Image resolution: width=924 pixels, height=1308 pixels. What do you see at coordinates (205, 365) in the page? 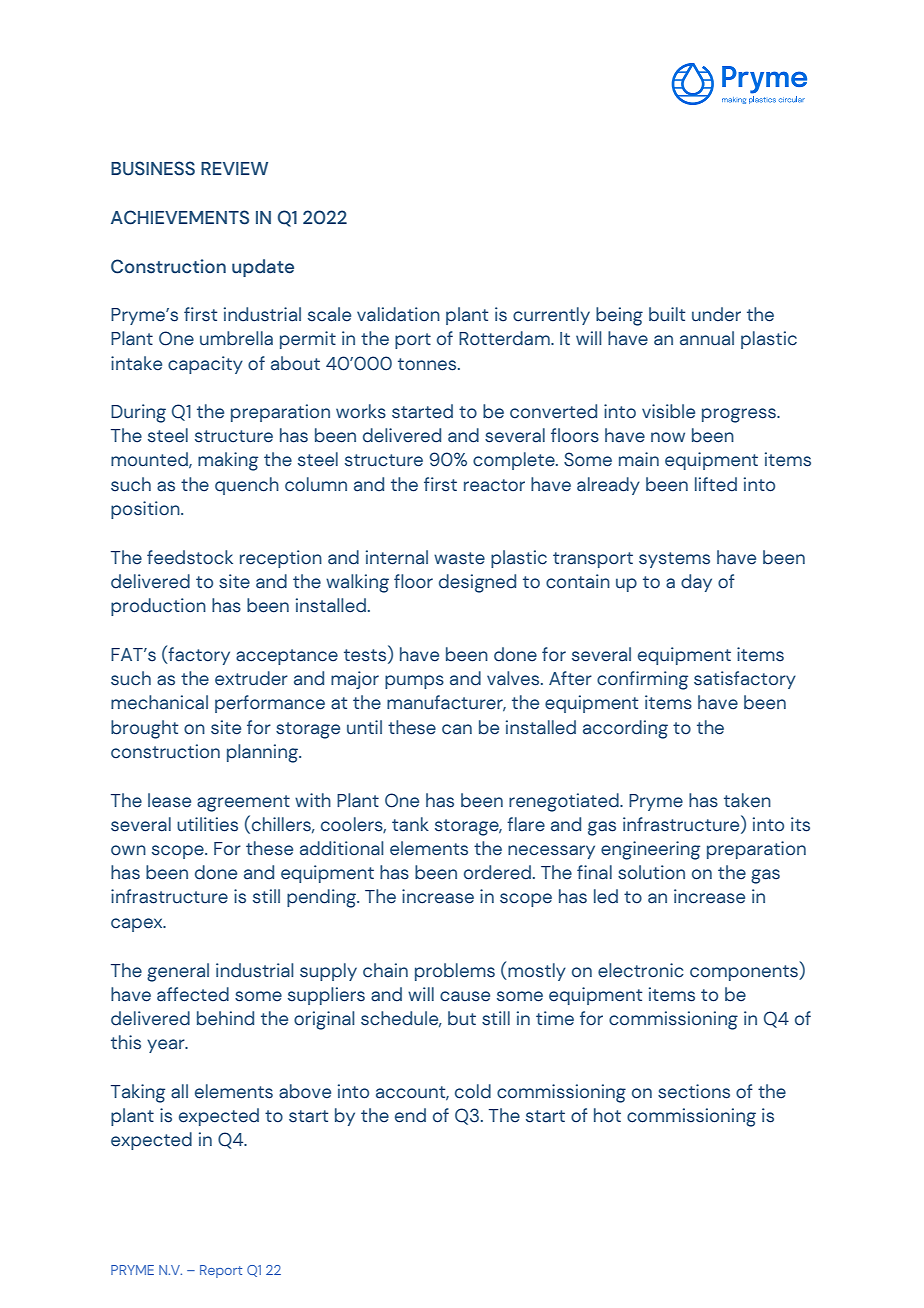
I see `capacity` at bounding box center [205, 365].
